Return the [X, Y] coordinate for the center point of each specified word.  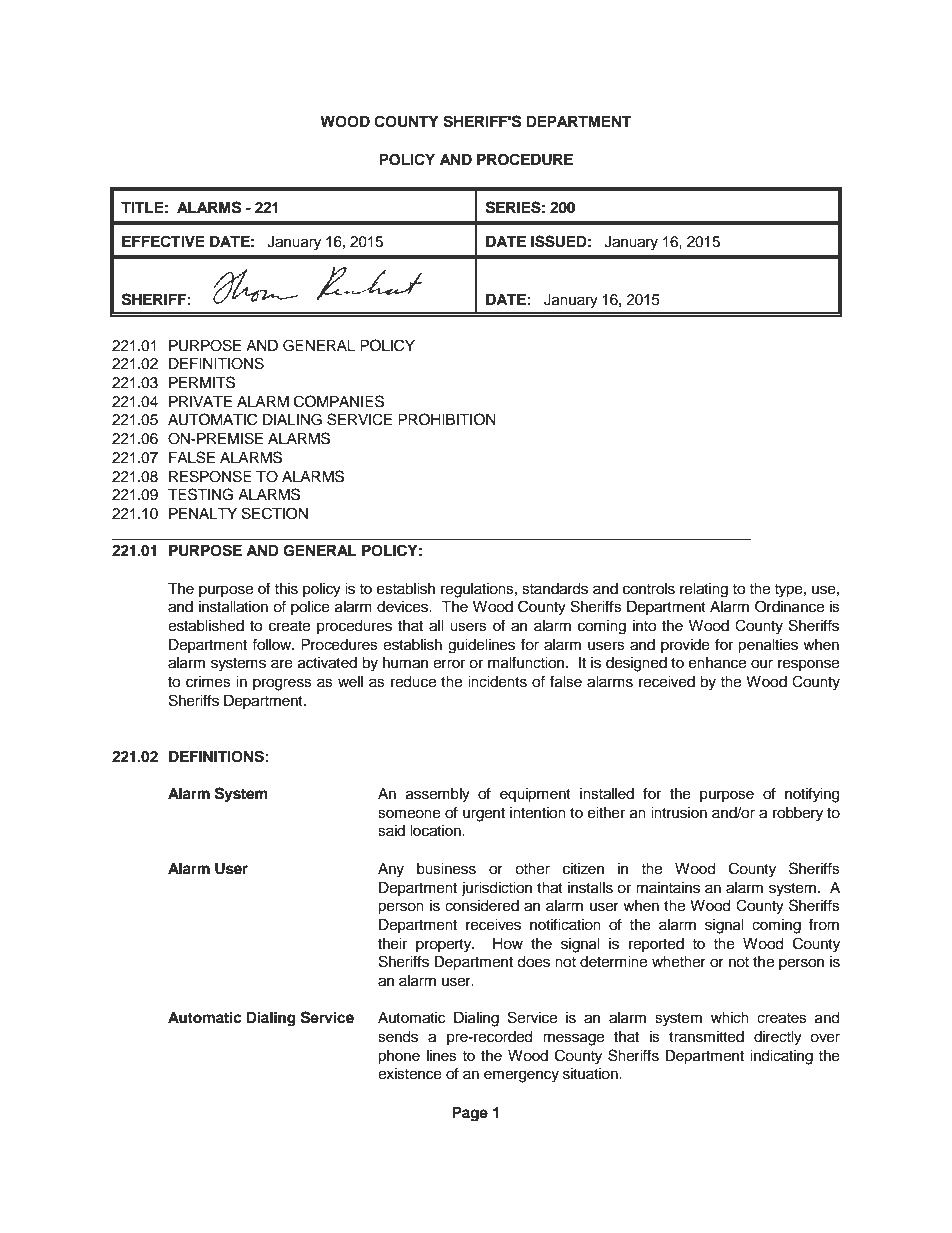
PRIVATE [200, 401]
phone [399, 1057]
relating [704, 590]
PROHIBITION [447, 419]
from [824, 924]
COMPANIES [339, 401]
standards [555, 589]
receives [493, 925]
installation [233, 607]
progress [282, 684]
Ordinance [789, 606]
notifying [812, 795]
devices [403, 607]
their [392, 944]
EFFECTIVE [163, 241]
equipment [535, 795]
